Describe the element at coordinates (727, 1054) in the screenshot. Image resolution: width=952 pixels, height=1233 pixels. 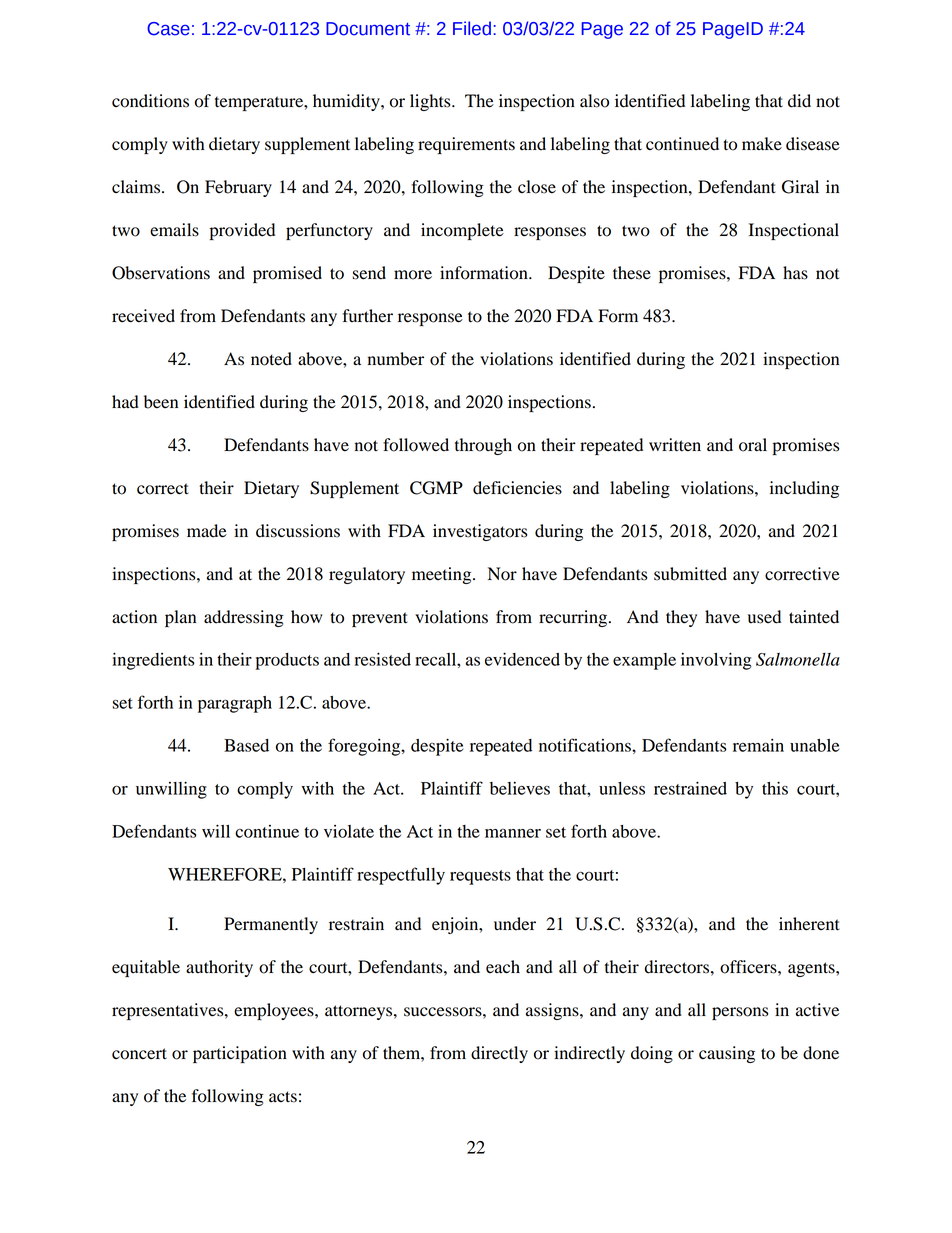
I see `causing` at that location.
